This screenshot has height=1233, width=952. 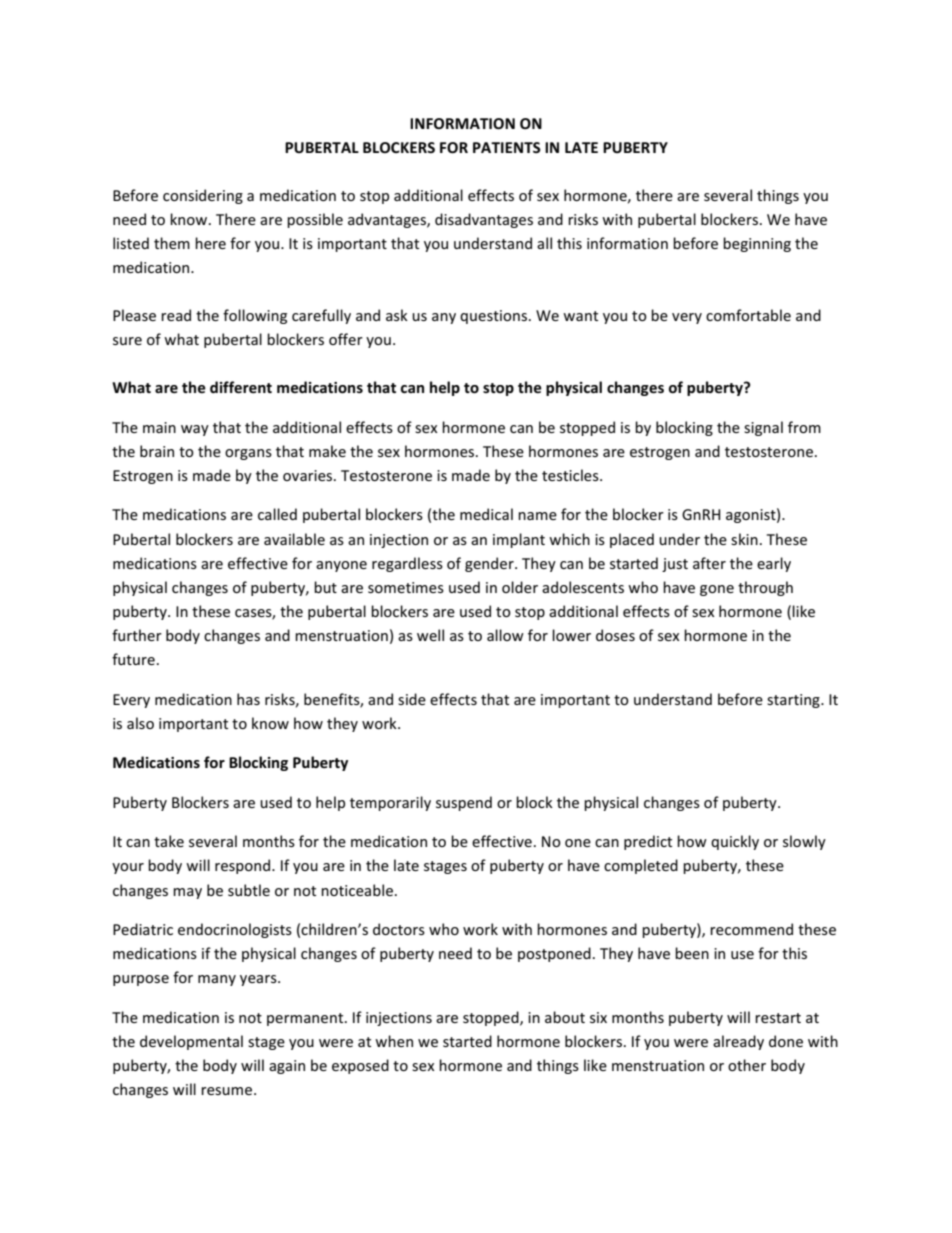 I want to click on signal, so click(x=763, y=428).
